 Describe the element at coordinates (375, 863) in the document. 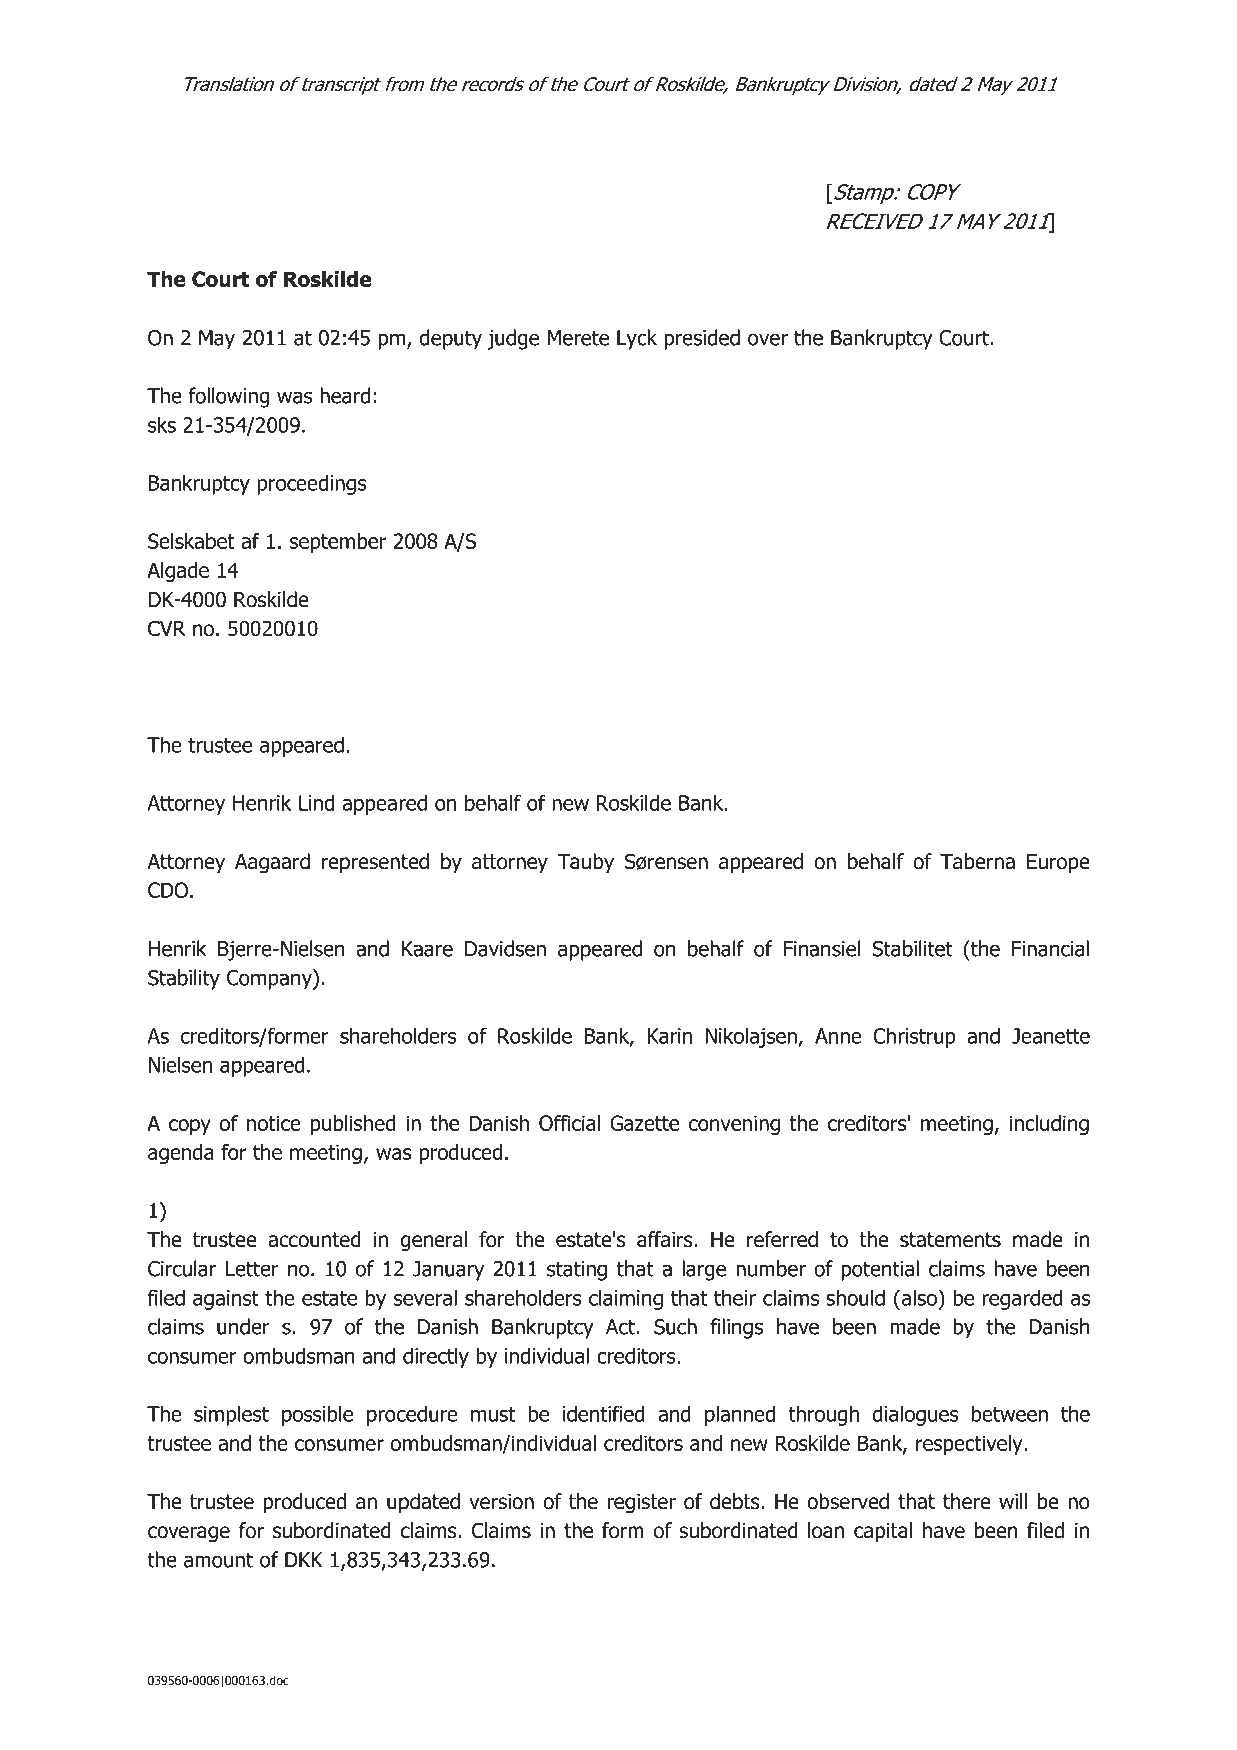

I see `represented` at that location.
